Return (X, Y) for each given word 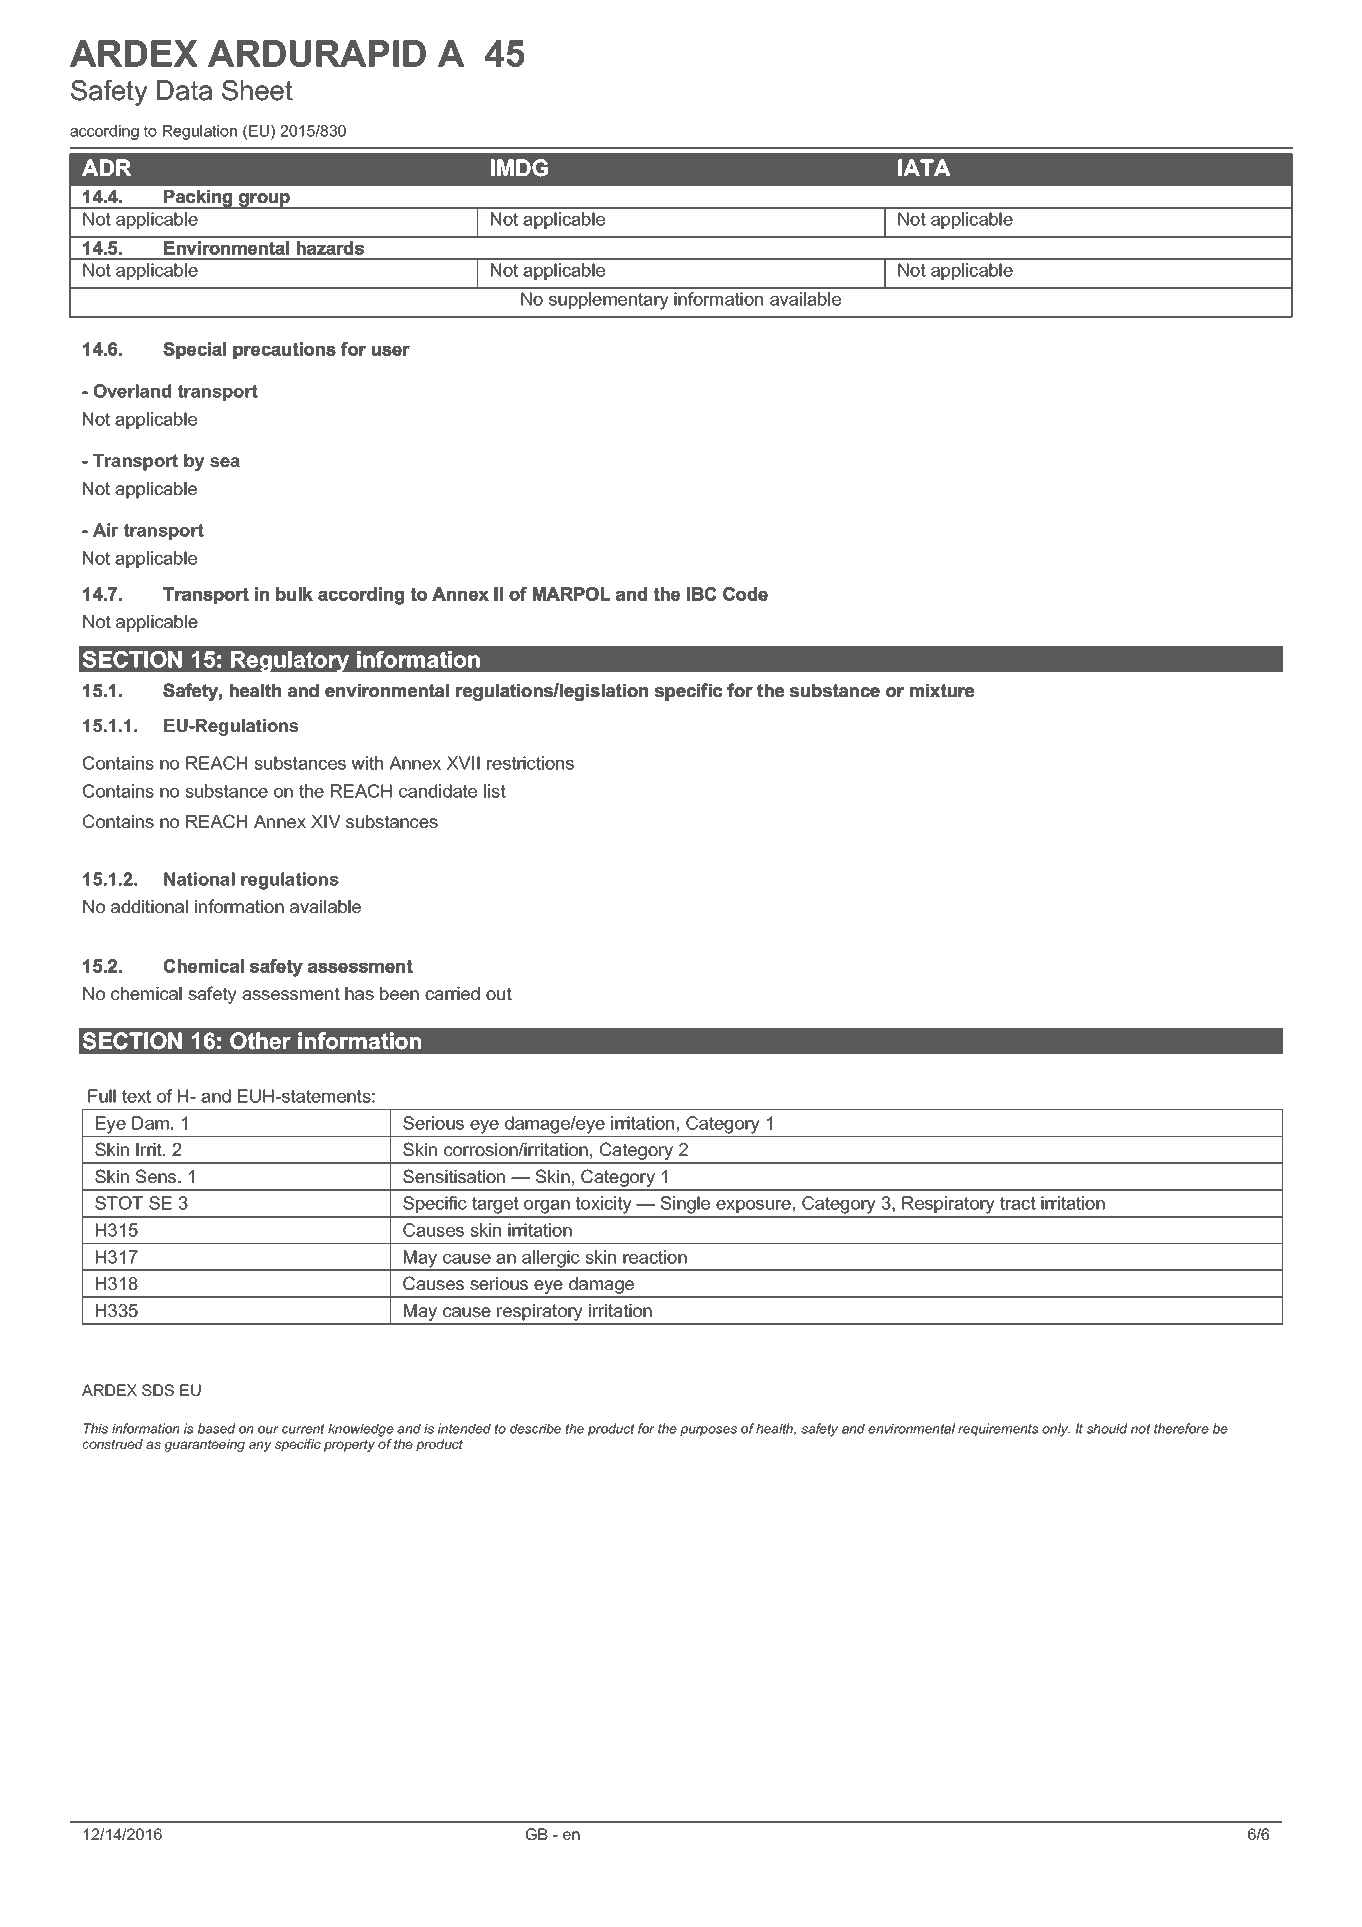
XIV (326, 821)
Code (745, 594)
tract (1018, 1203)
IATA (924, 167)
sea (225, 462)
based (216, 1428)
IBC (701, 594)
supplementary (609, 301)
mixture (942, 690)
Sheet (257, 90)
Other (260, 1041)
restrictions (530, 763)
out (499, 993)
